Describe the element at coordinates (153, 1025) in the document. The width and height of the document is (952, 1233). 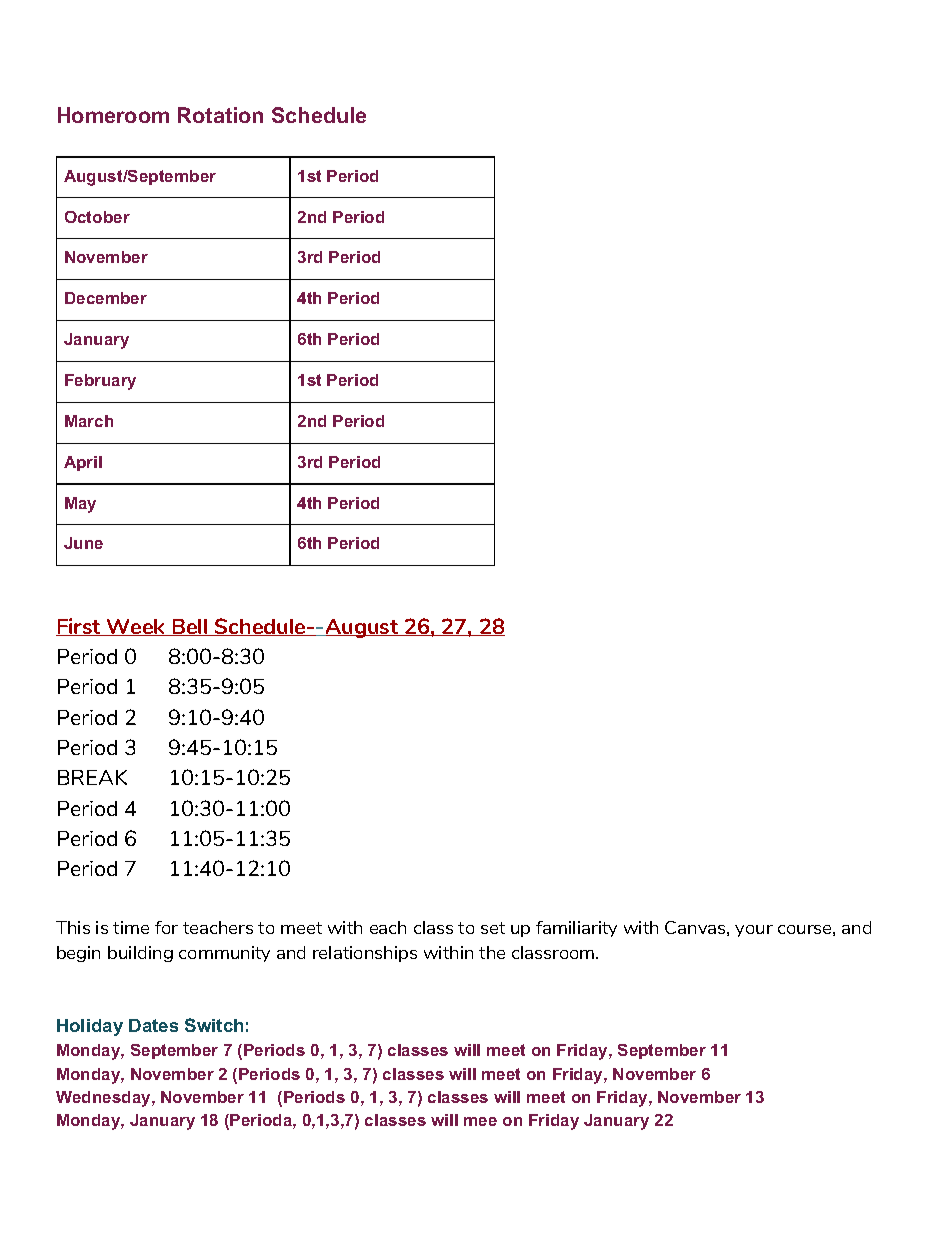
I see `Dates` at that location.
